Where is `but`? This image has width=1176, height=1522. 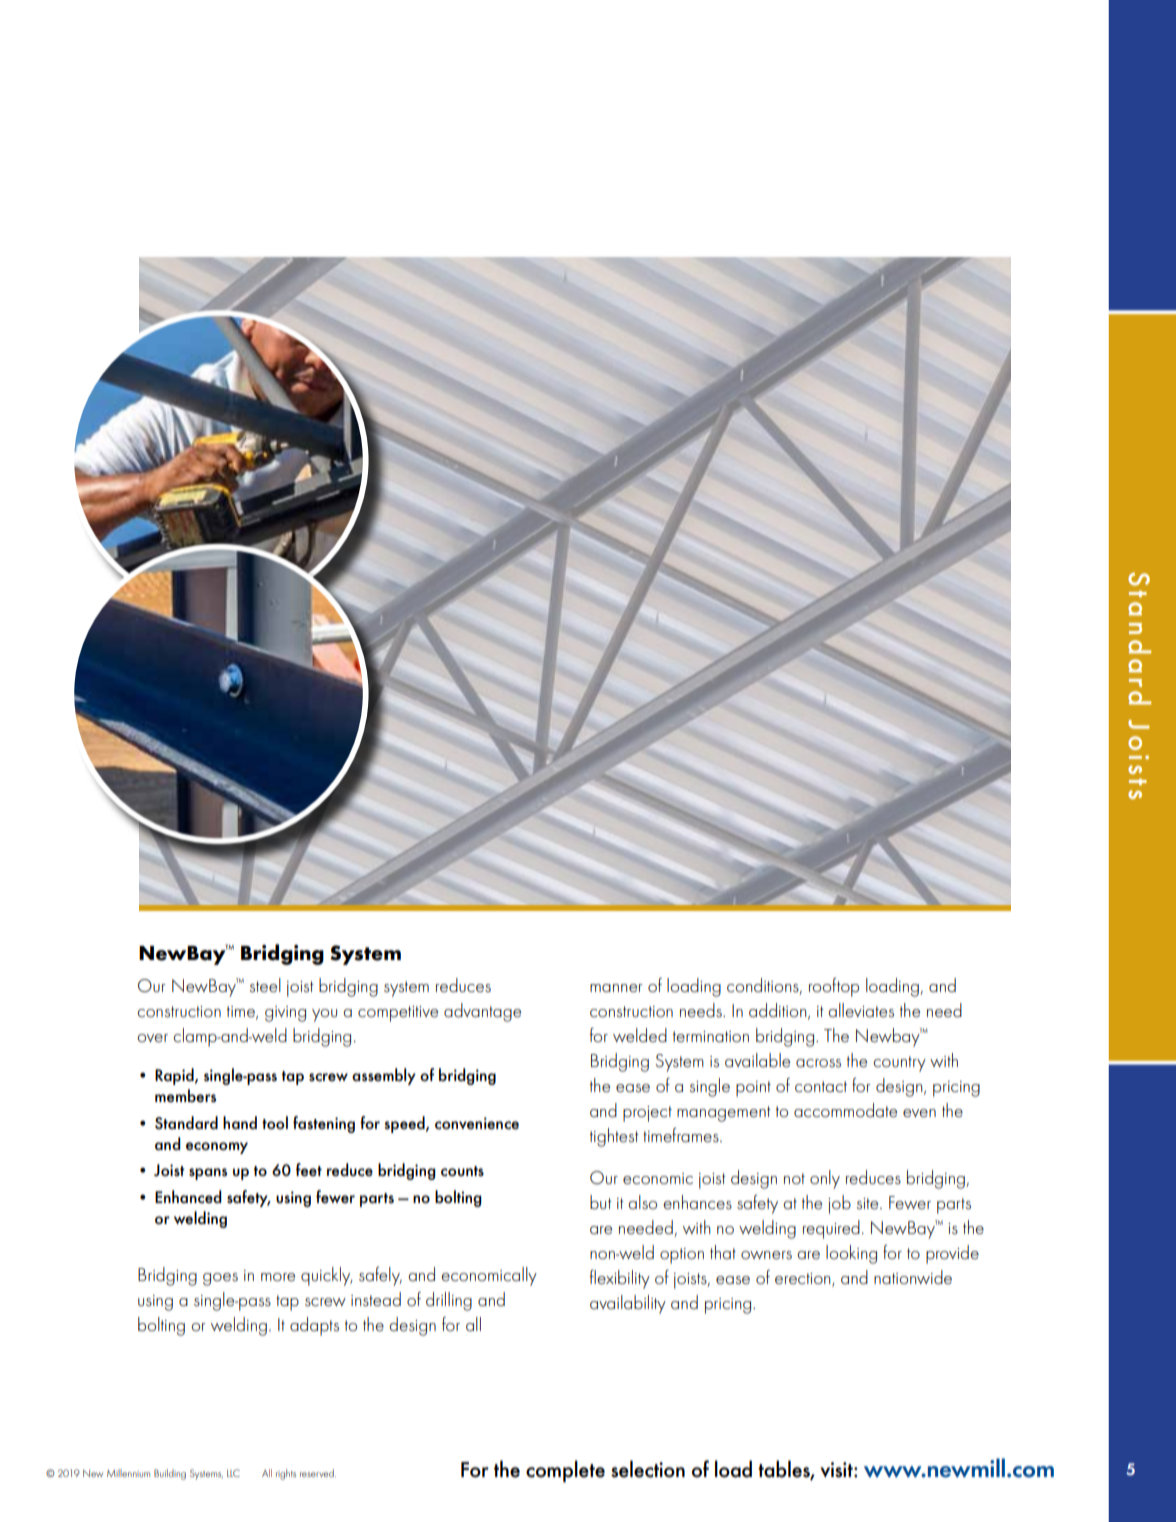
but is located at coordinates (601, 1202).
